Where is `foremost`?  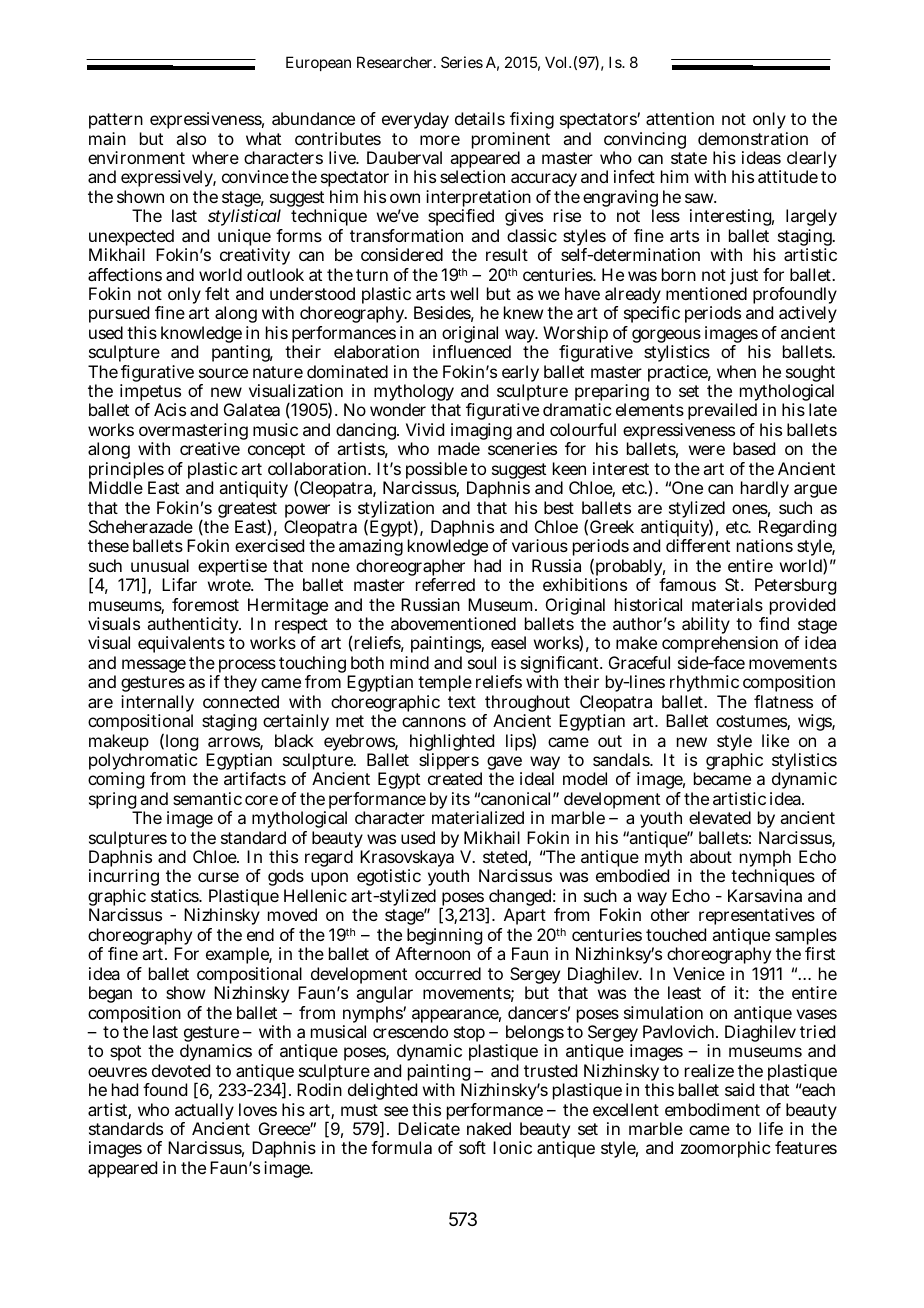
foremost is located at coordinates (205, 604).
